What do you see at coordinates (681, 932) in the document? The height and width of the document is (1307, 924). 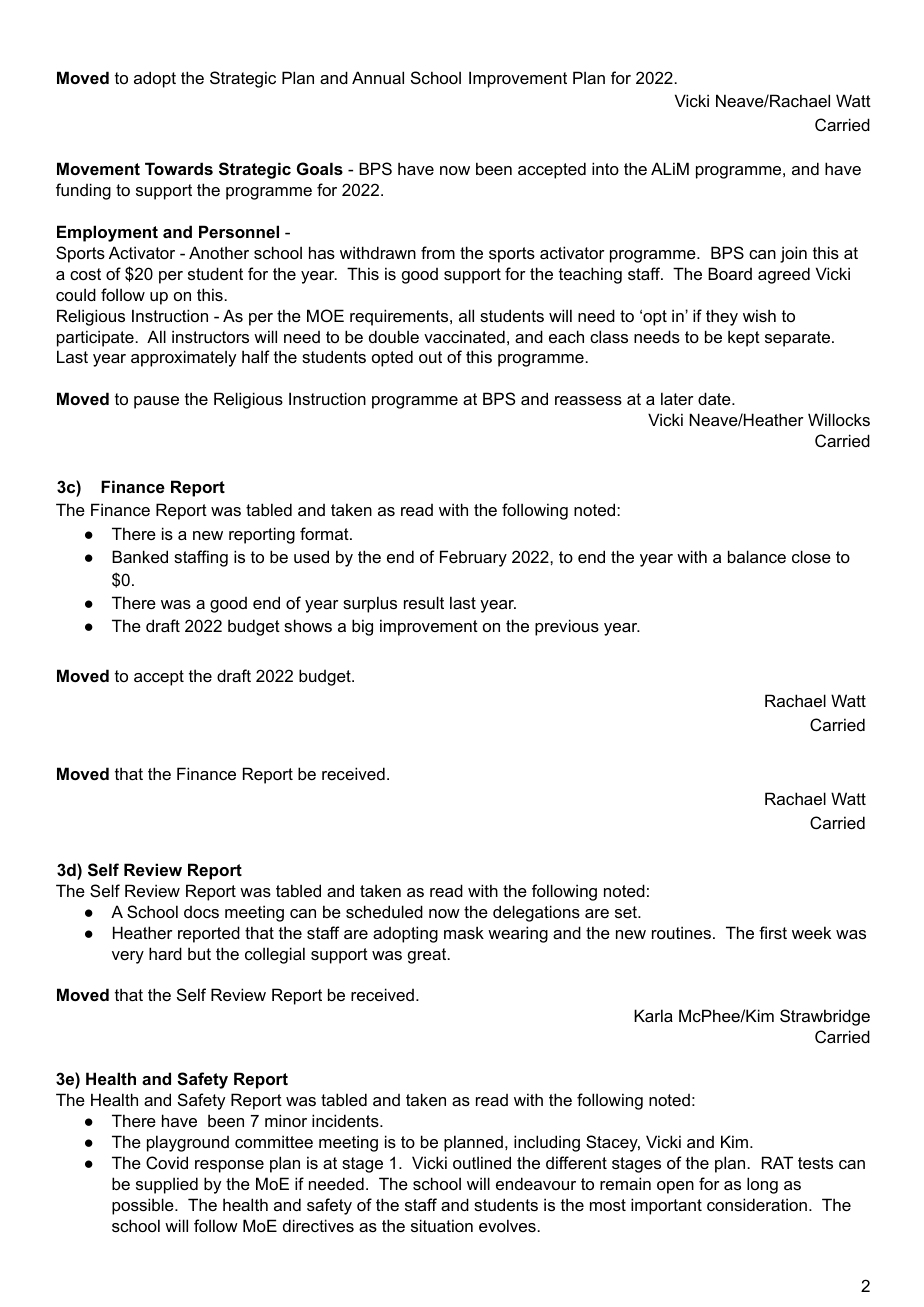 I see `routines` at bounding box center [681, 932].
